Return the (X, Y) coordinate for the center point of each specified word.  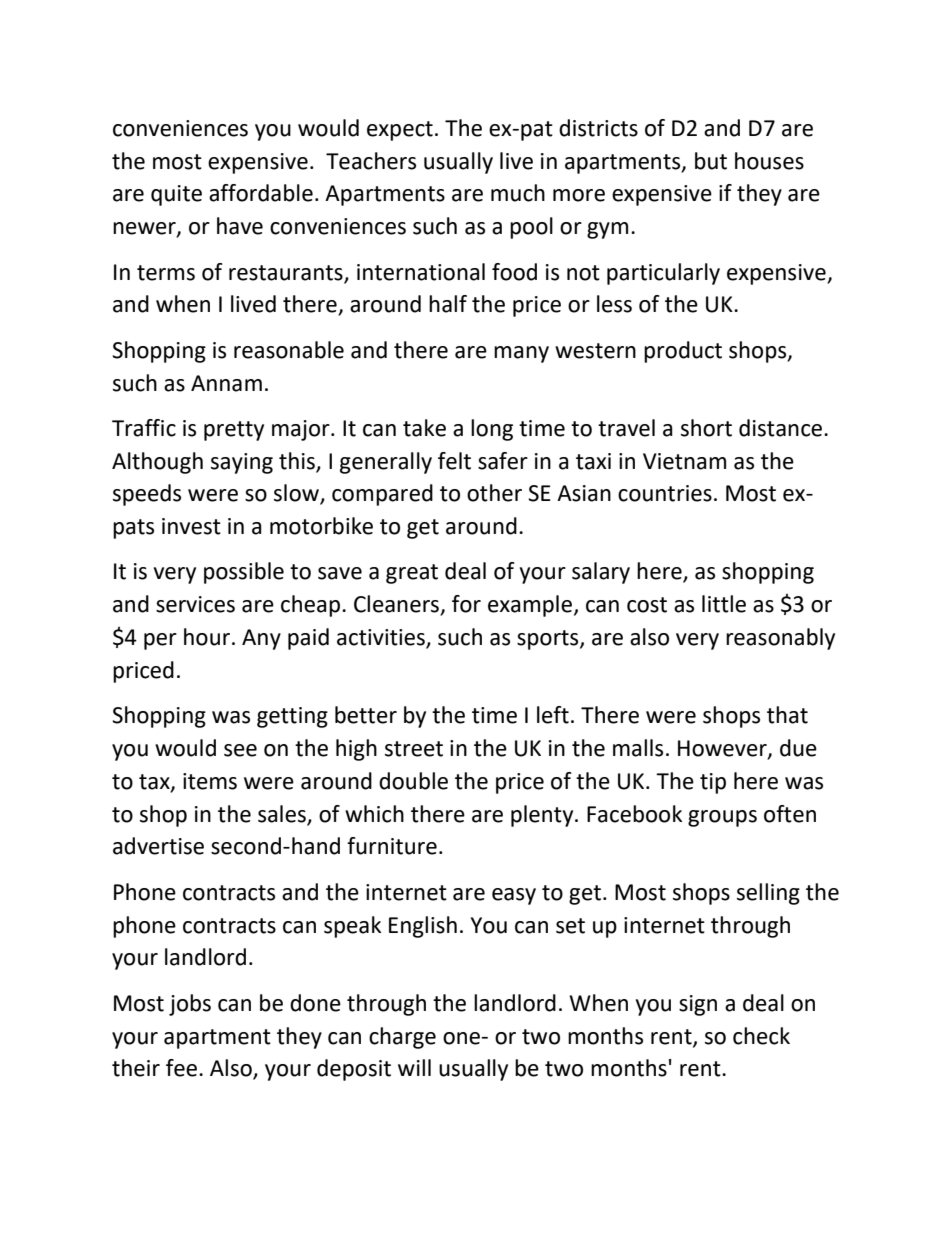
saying (242, 463)
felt (454, 461)
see (240, 750)
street (414, 749)
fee (181, 1068)
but (711, 161)
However (723, 749)
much (518, 193)
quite (176, 195)
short (706, 428)
